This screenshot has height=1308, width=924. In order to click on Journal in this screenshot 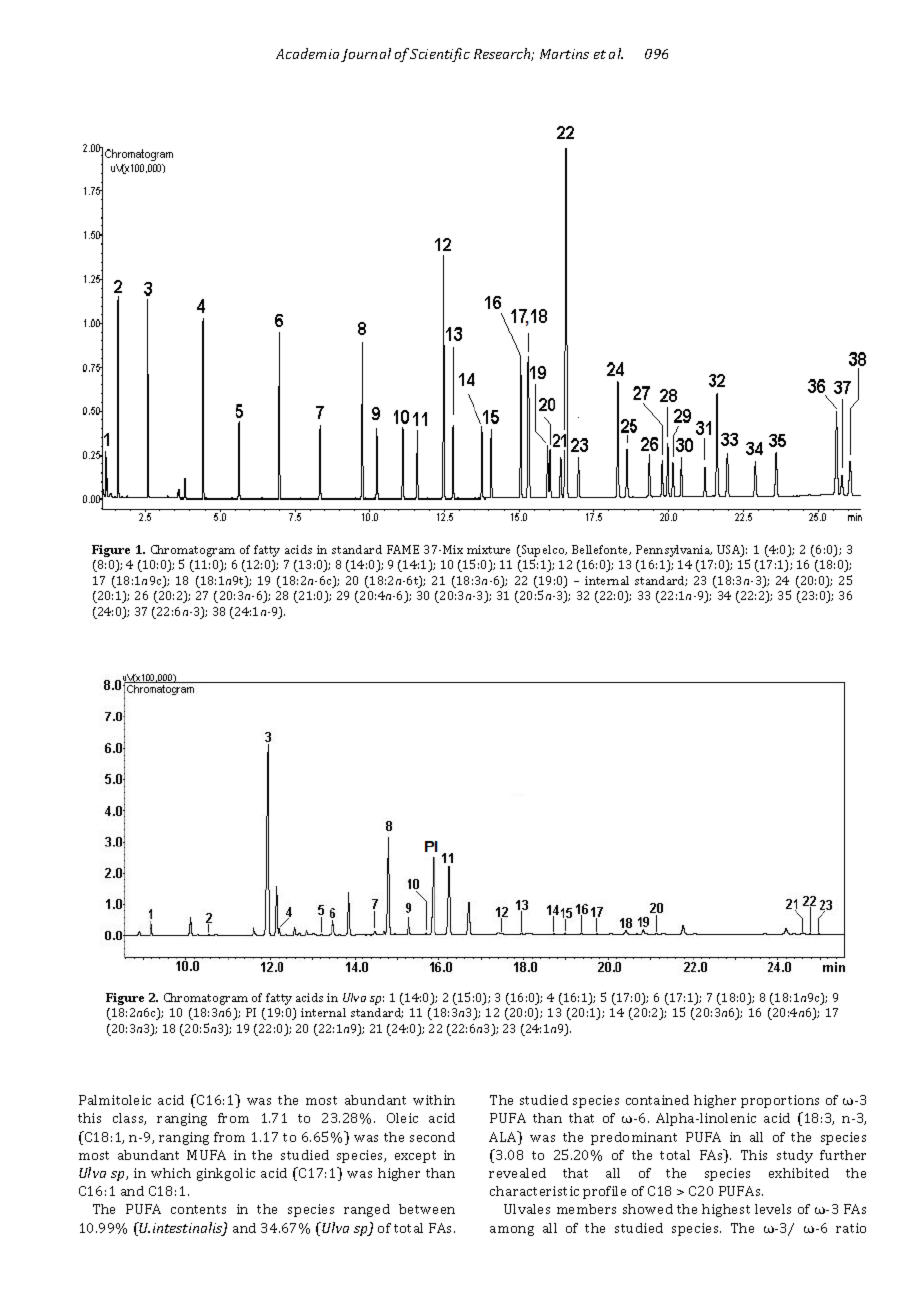, I will do `click(366, 55)`.
